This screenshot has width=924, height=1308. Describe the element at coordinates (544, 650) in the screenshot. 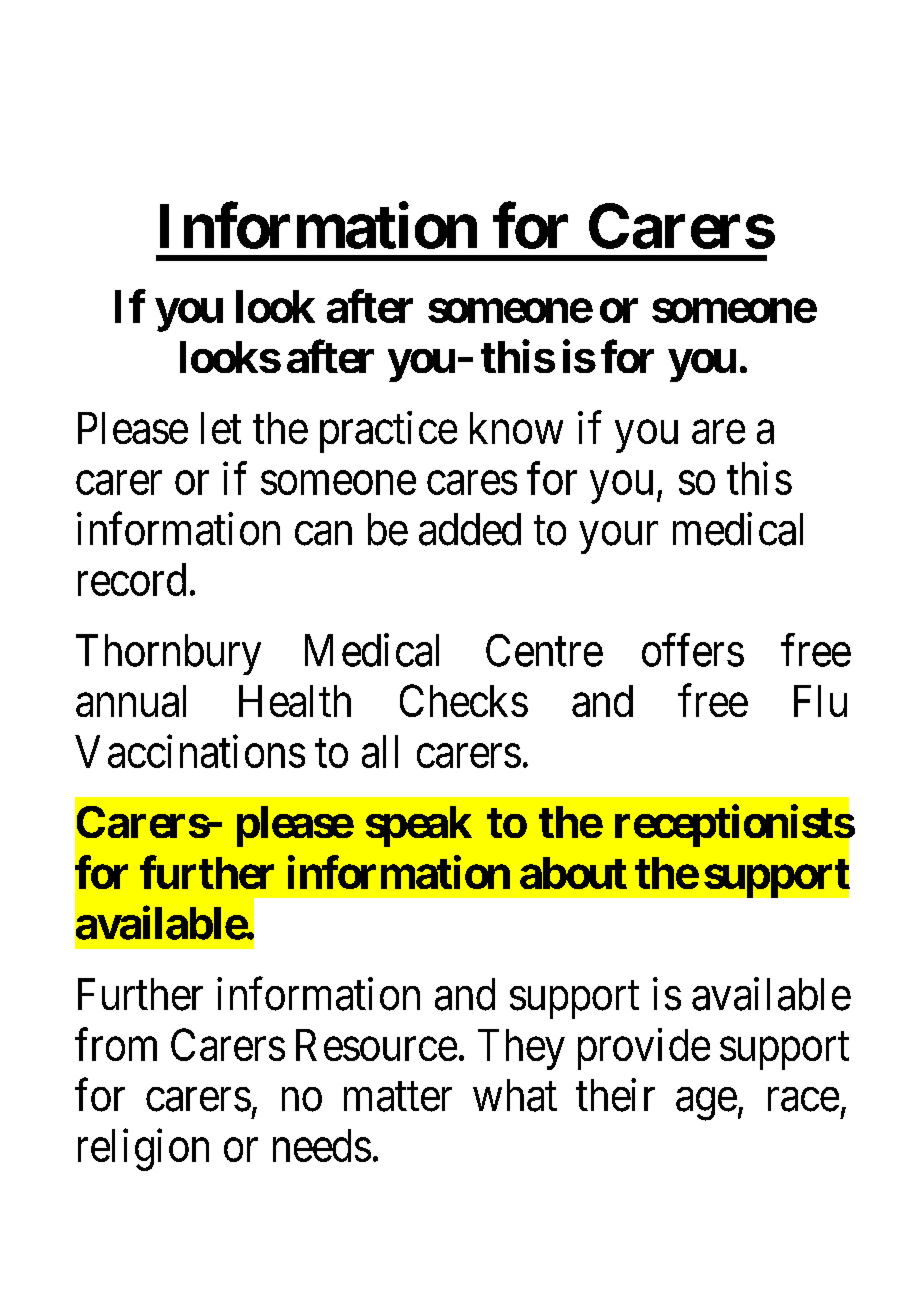

I see `Centre` at that location.
